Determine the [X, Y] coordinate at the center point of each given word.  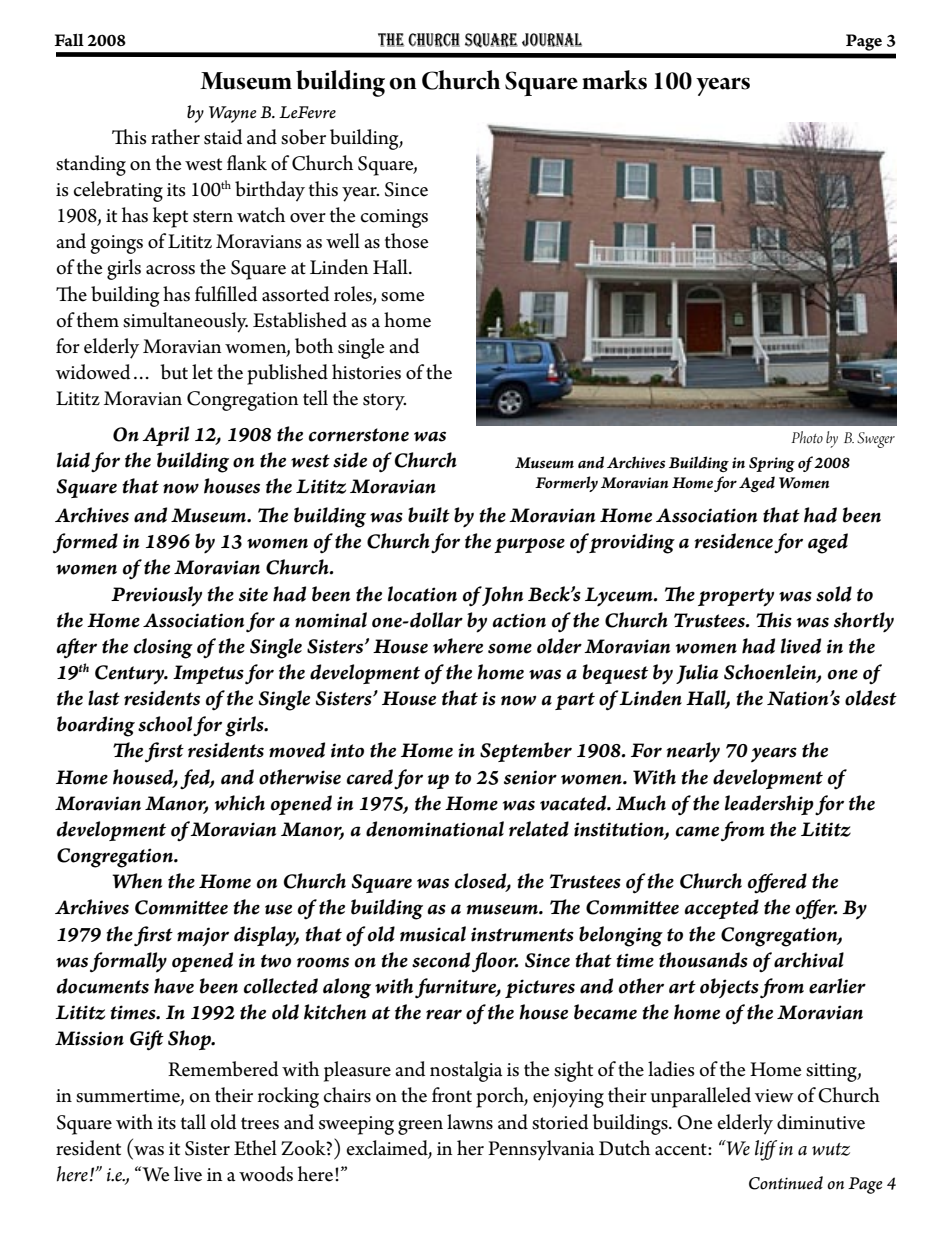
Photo [807, 437]
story [384, 402]
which [240, 803]
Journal [552, 40]
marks [614, 80]
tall [193, 1122]
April [165, 436]
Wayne [233, 114]
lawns [470, 1122]
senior [530, 777]
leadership [769, 805]
